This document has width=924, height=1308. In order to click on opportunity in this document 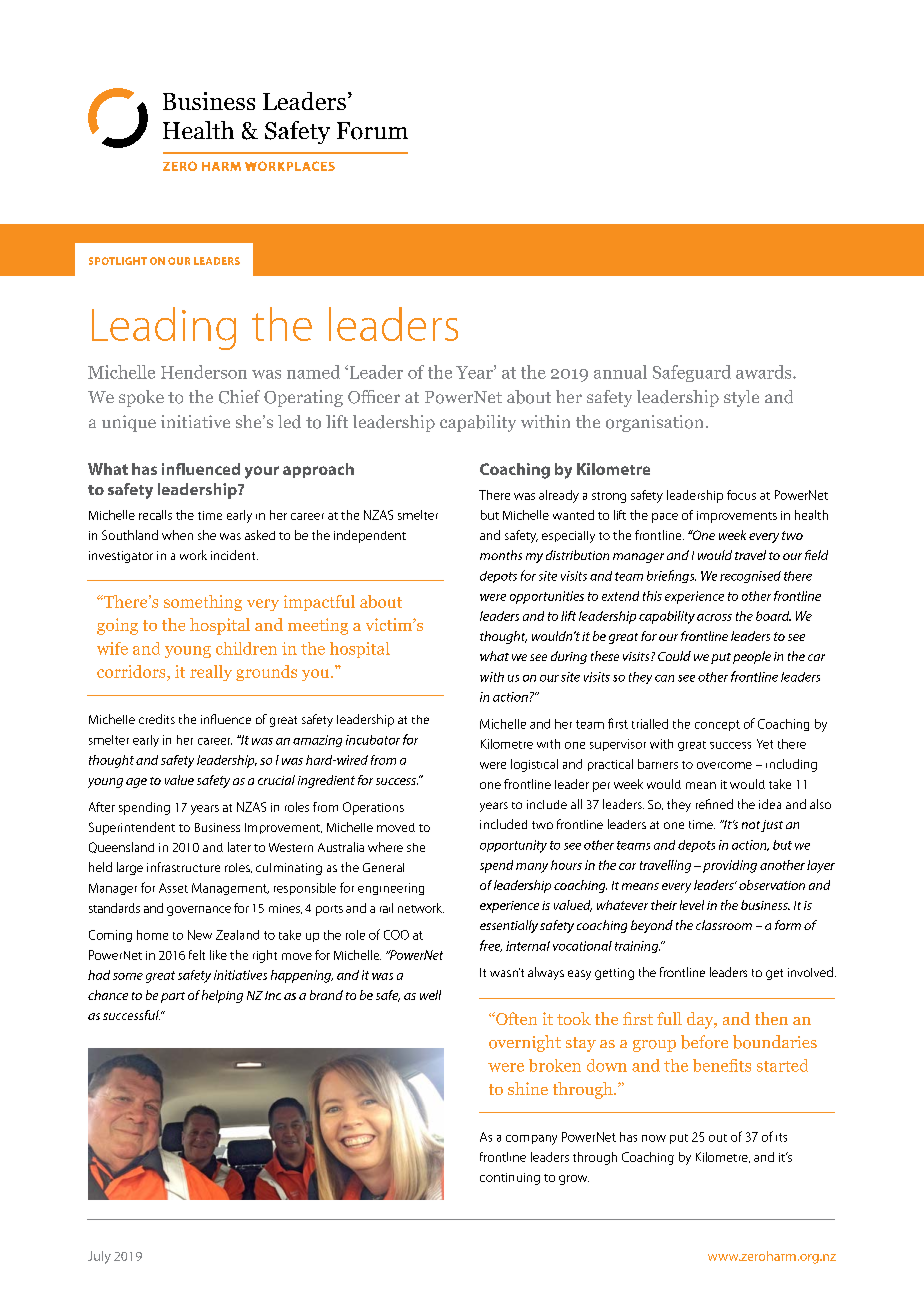, I will do `click(513, 846)`.
